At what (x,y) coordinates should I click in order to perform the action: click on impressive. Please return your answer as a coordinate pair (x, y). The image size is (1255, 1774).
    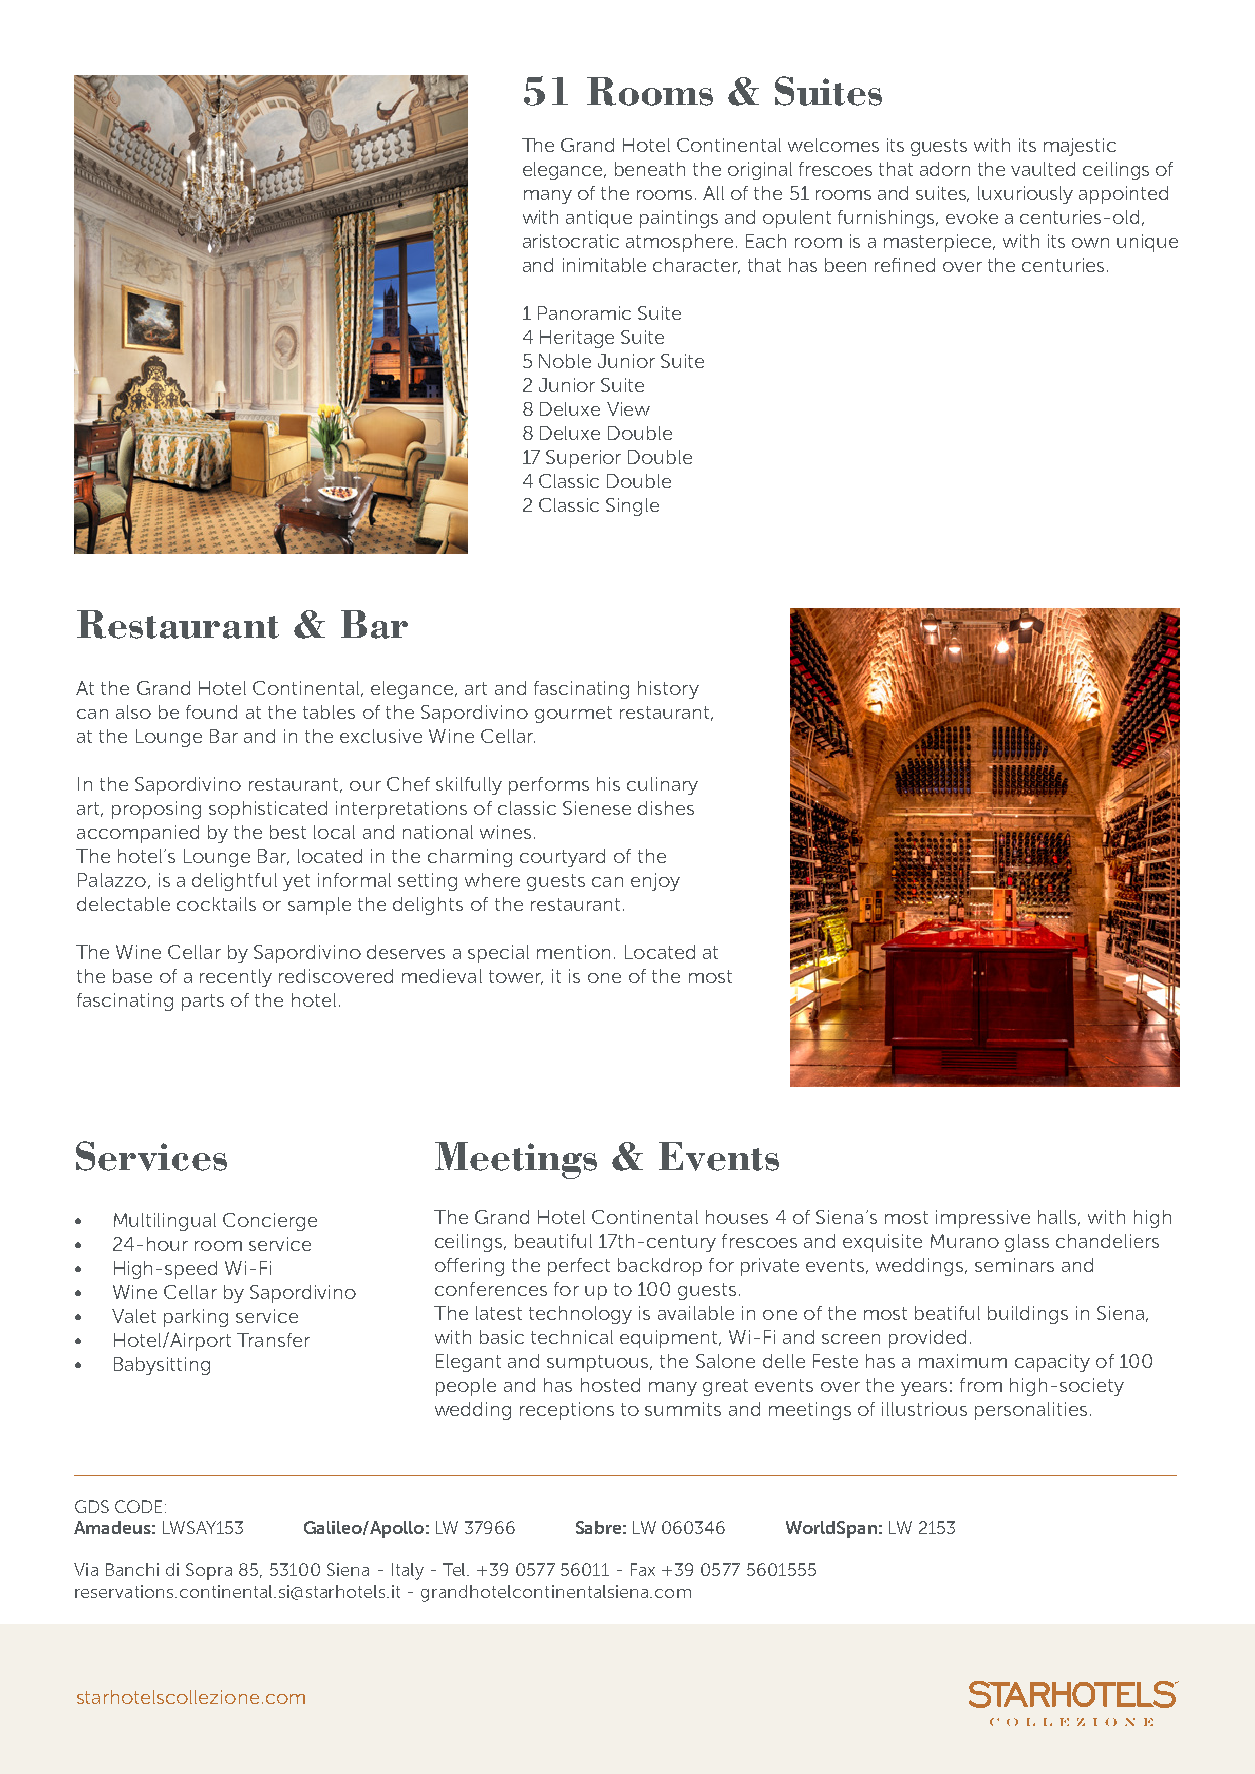
    Looking at the image, I should click on (983, 1219).
